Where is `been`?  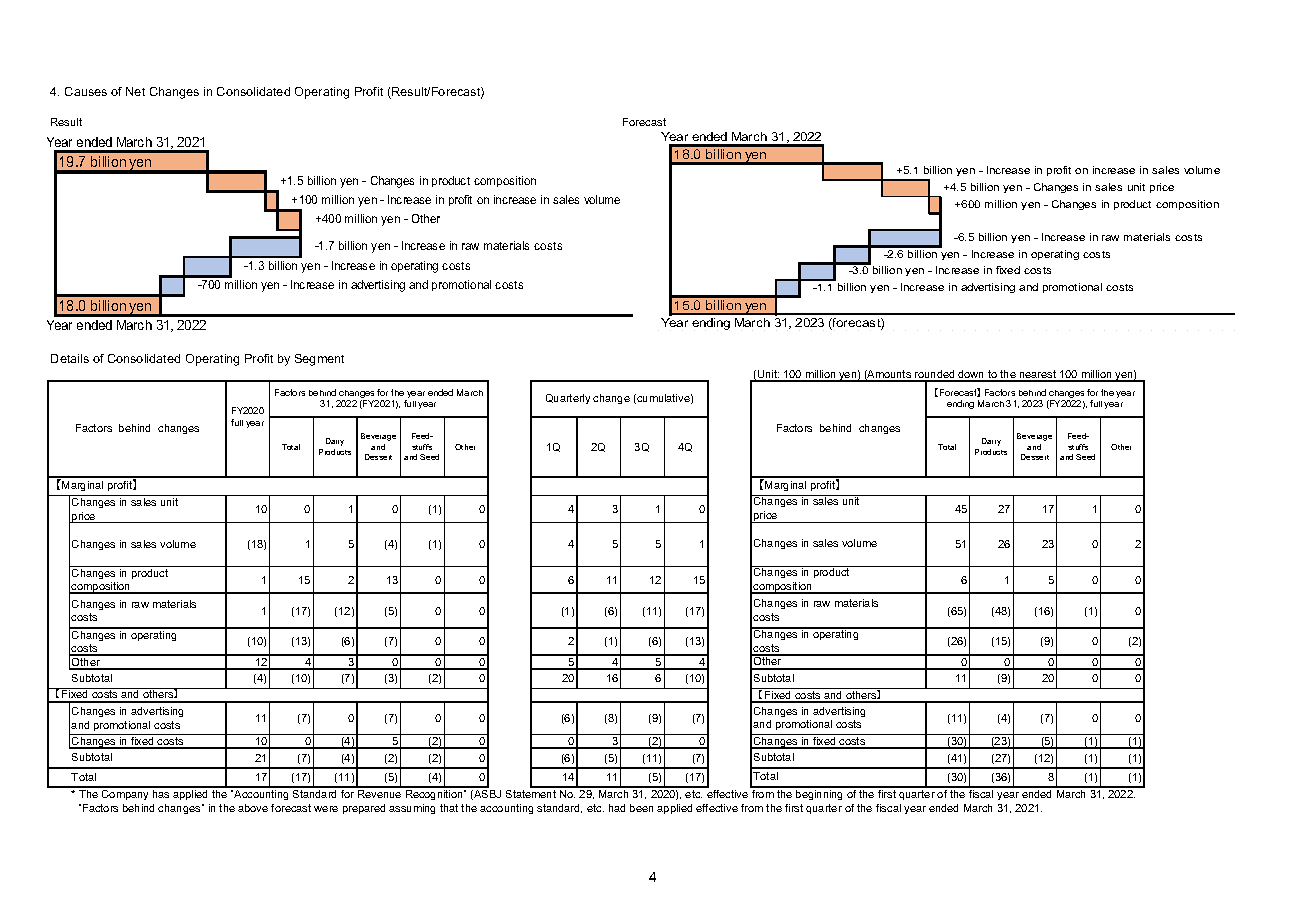
been is located at coordinates (641, 808).
